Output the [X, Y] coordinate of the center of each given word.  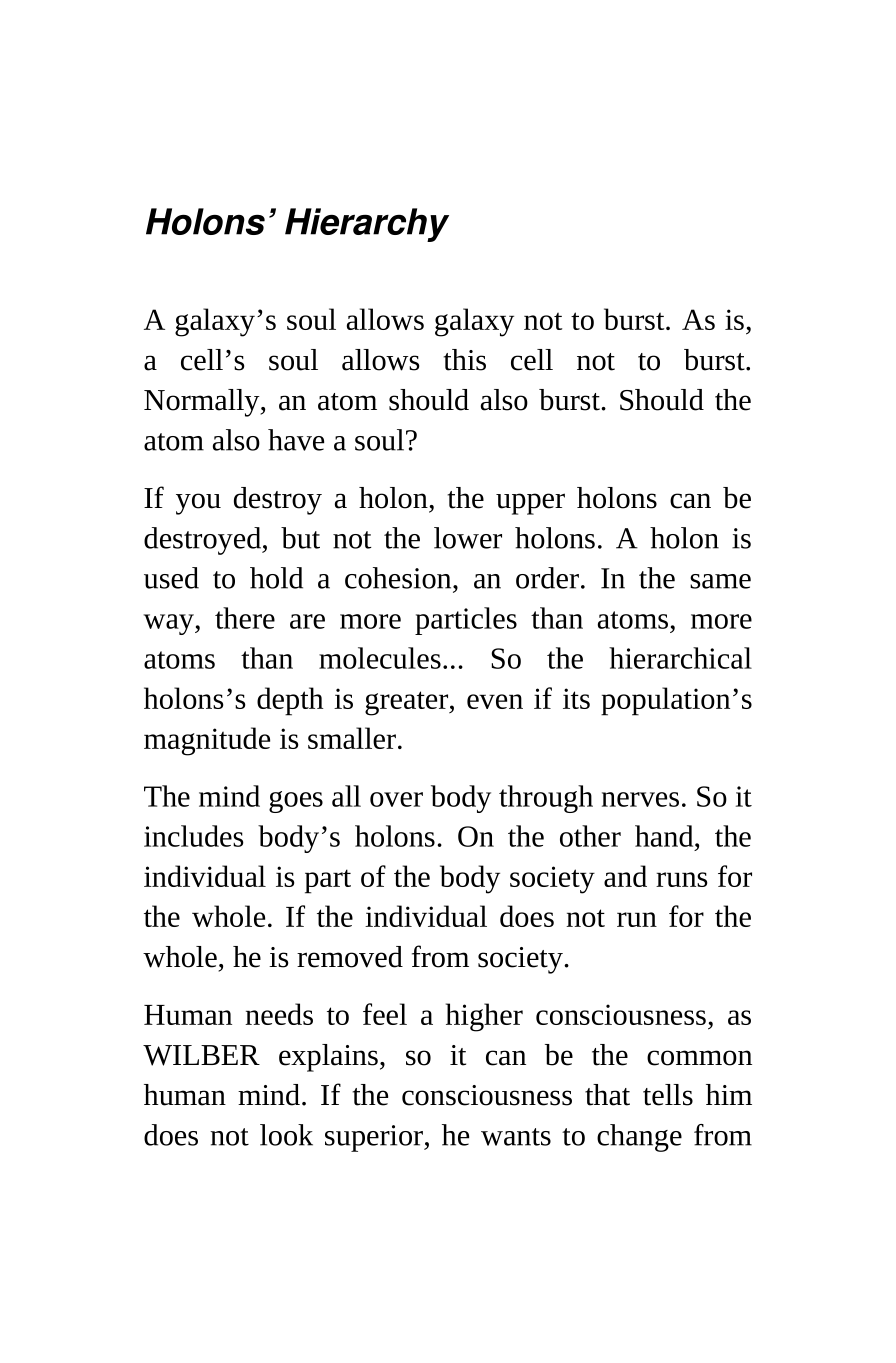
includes [194, 836]
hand [665, 836]
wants [516, 1137]
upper [530, 504]
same [720, 581]
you [198, 504]
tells [668, 1095]
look [286, 1135]
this [464, 360]
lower [468, 538]
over [396, 799]
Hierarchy [367, 225]
